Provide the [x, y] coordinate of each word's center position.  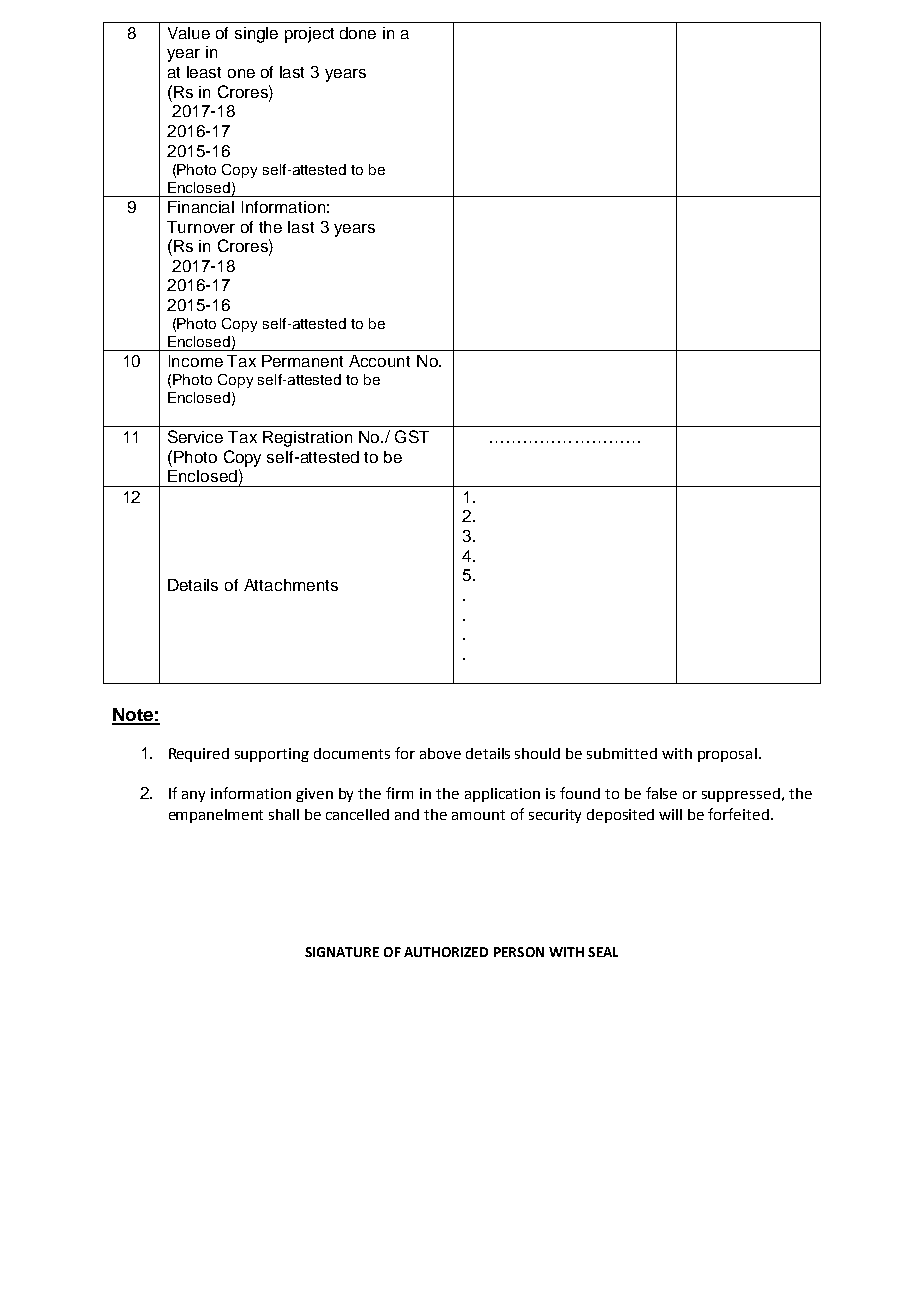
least [204, 72]
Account [379, 361]
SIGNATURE [342, 952]
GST [412, 436]
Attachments [291, 585]
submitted [622, 753]
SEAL [603, 952]
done [358, 33]
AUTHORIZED [446, 952]
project [309, 35]
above [440, 753]
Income [196, 361]
